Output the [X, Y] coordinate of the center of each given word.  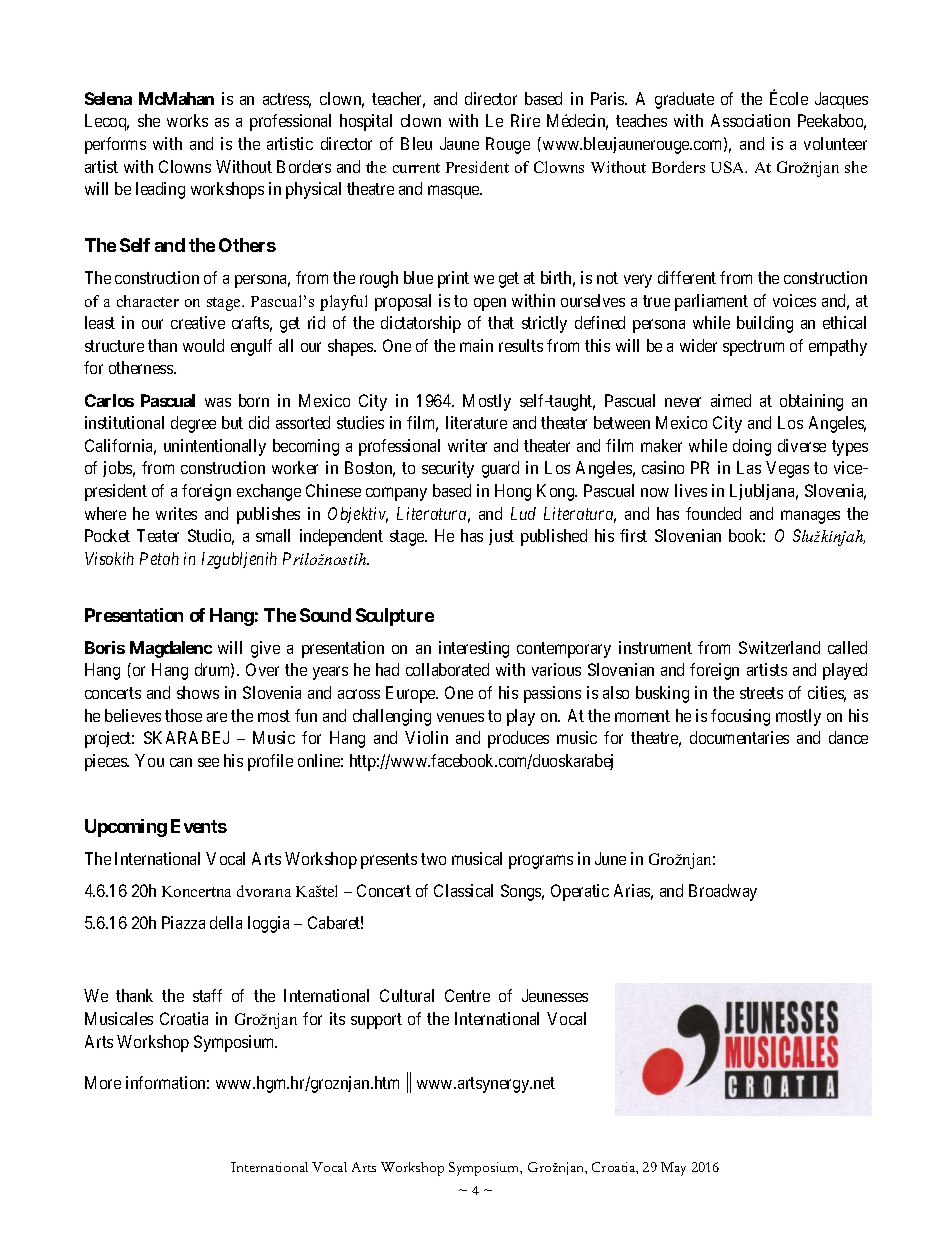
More [103, 1082]
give [265, 649]
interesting [474, 649]
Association [750, 120]
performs [115, 145]
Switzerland [779, 647]
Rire [525, 120]
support [376, 1021]
